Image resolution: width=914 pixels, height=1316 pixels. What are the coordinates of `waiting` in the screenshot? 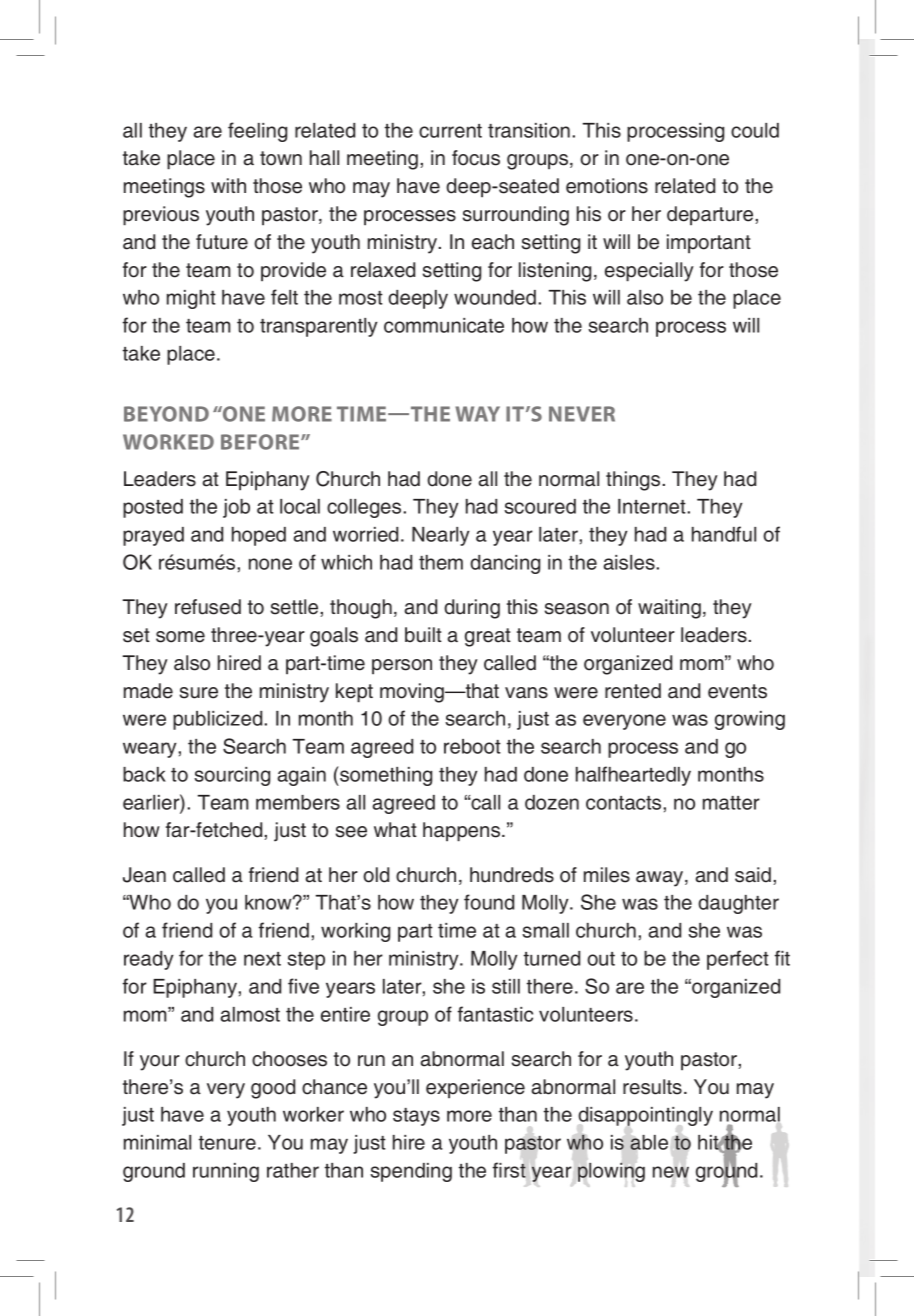 It's located at (669, 609).
